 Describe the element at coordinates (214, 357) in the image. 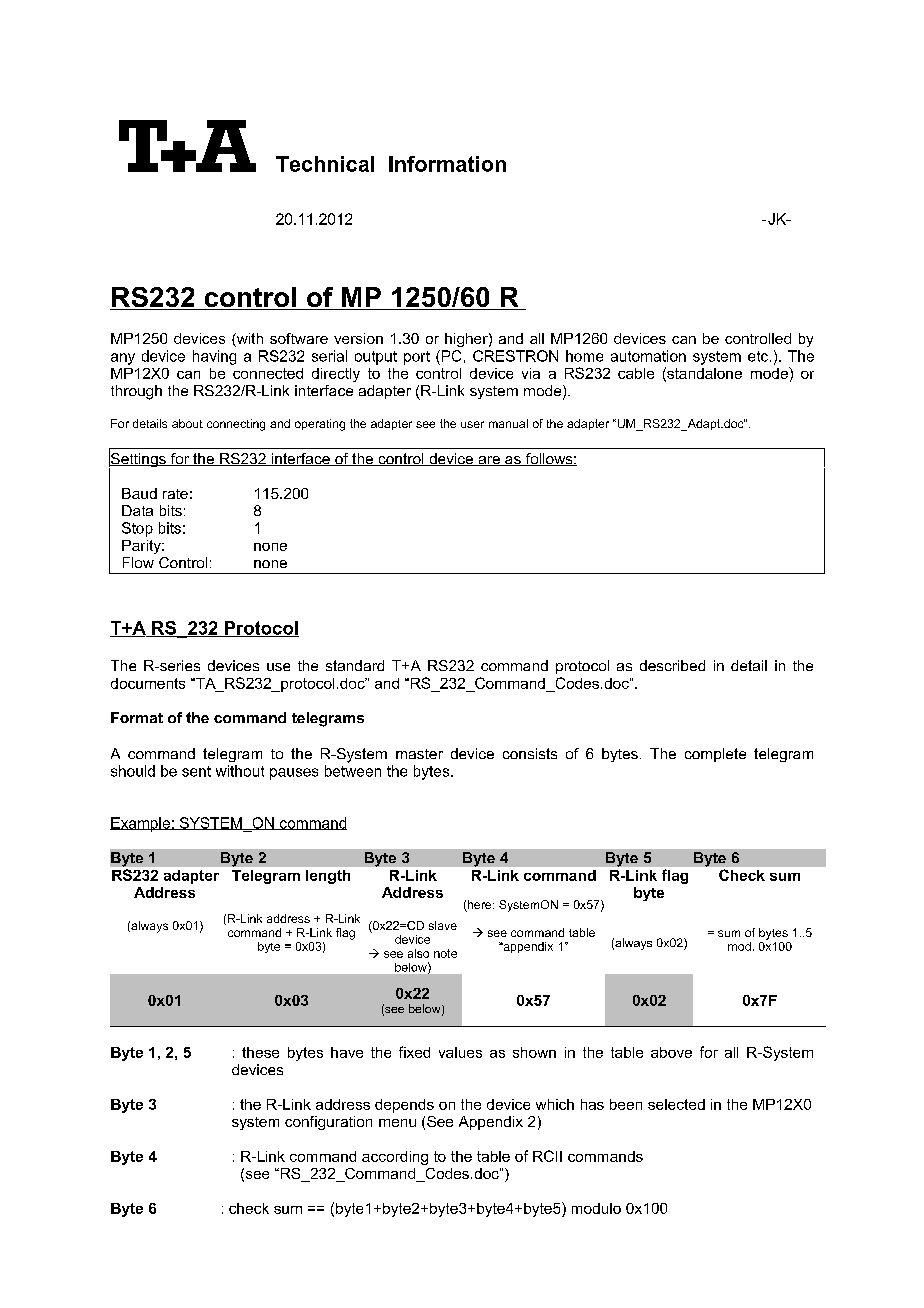

I see `having` at that location.
